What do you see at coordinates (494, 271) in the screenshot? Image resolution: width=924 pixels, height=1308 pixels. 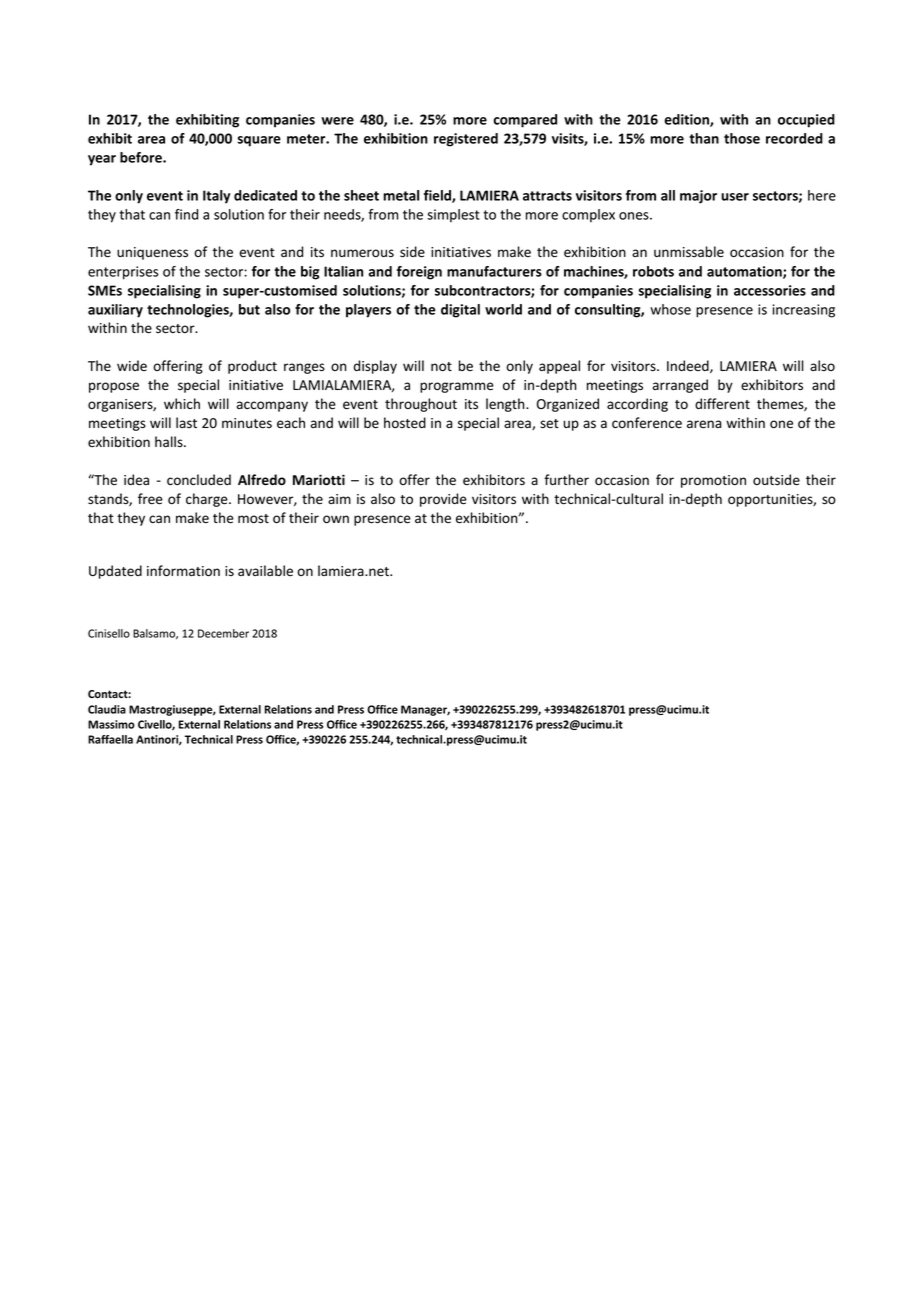 I see `manufacturers` at bounding box center [494, 271].
